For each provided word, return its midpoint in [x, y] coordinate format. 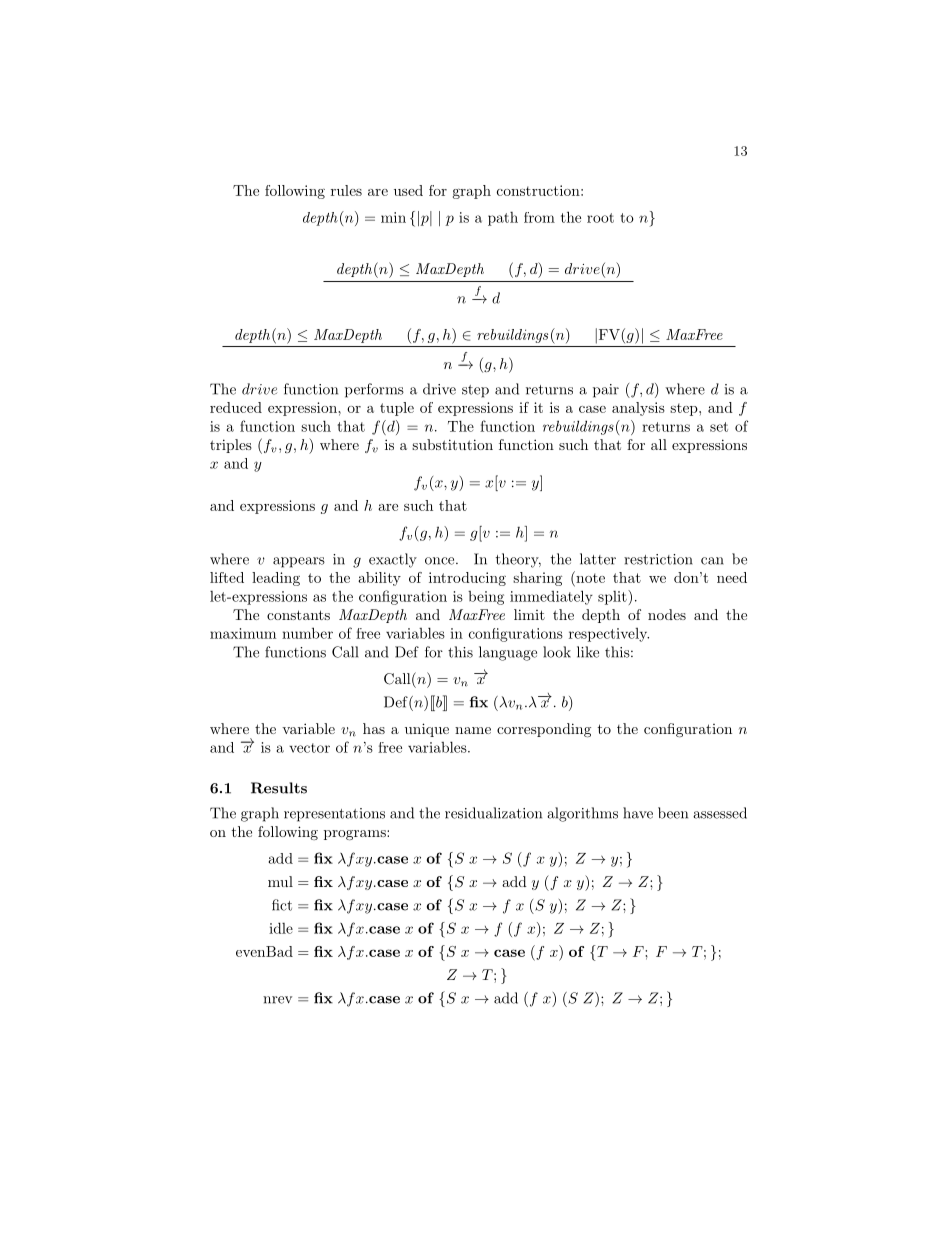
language [508, 653]
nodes [667, 614]
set [719, 427]
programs [356, 835]
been [673, 813]
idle [281, 928]
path [503, 219]
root [600, 218]
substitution [452, 444]
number [307, 633]
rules [346, 190]
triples [231, 446]
